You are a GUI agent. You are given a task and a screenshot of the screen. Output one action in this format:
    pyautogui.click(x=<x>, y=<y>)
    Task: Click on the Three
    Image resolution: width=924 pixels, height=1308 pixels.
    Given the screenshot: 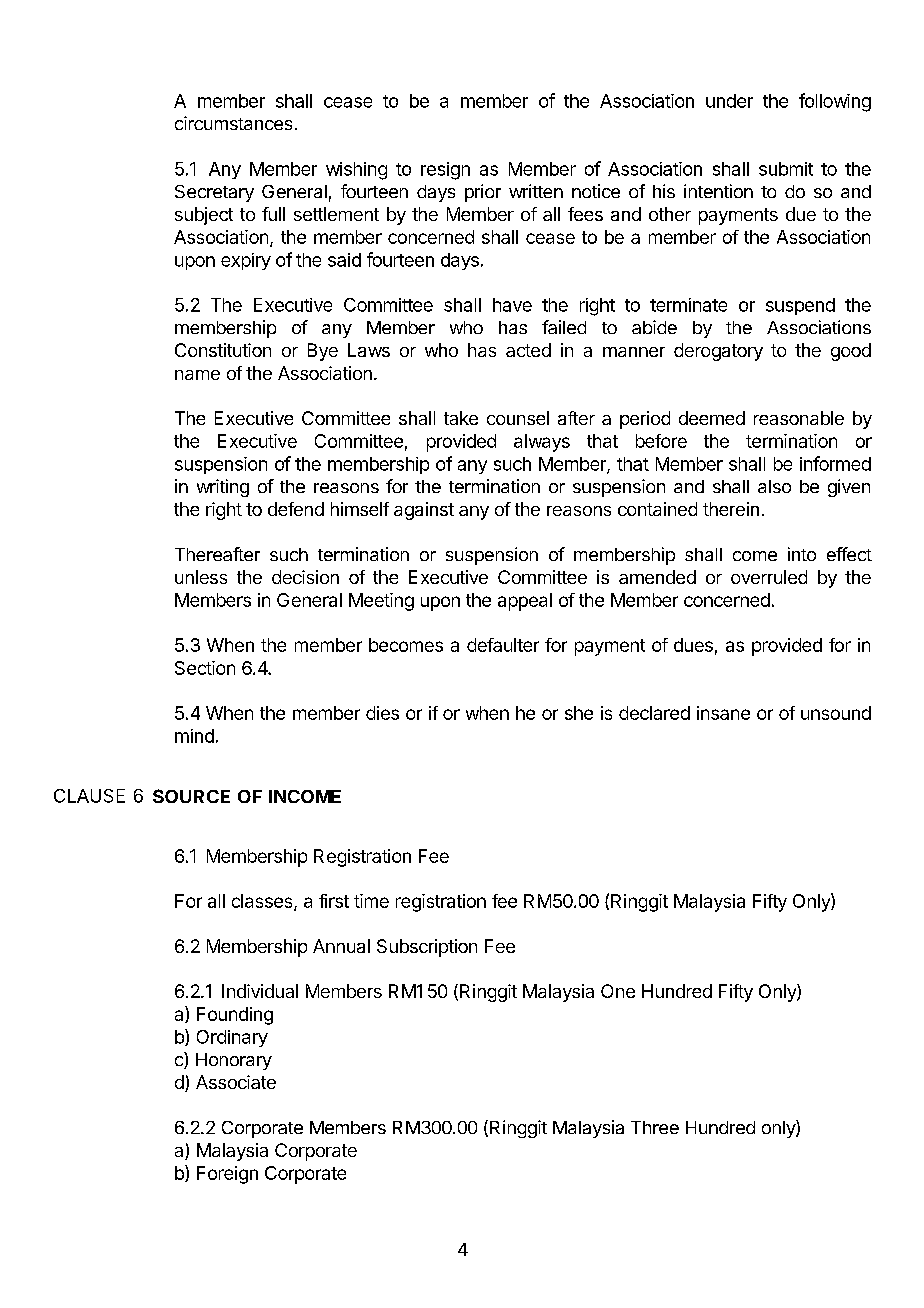 What is the action you would take?
    pyautogui.click(x=655, y=1127)
